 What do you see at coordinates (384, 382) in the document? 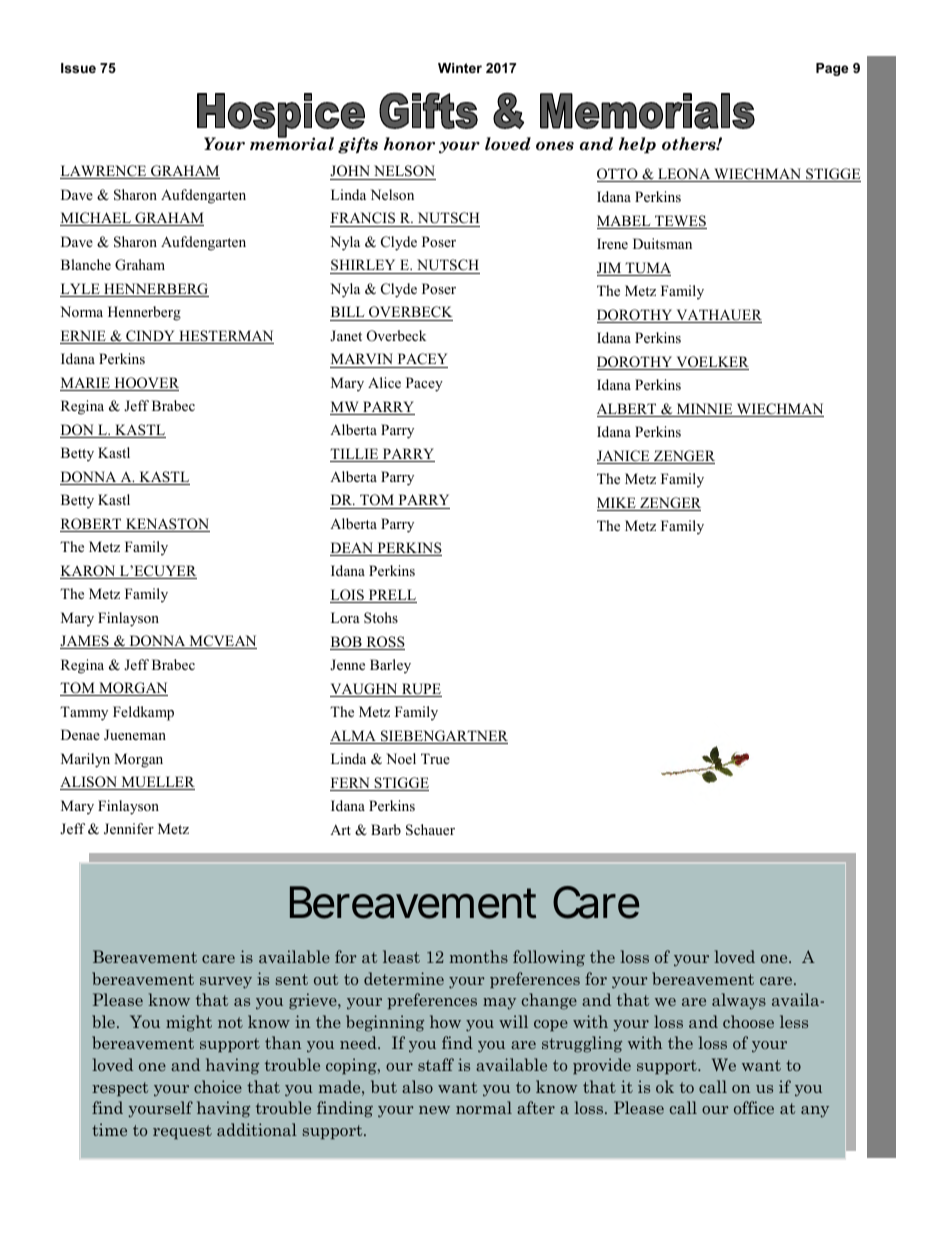
I see `Alice` at bounding box center [384, 382].
